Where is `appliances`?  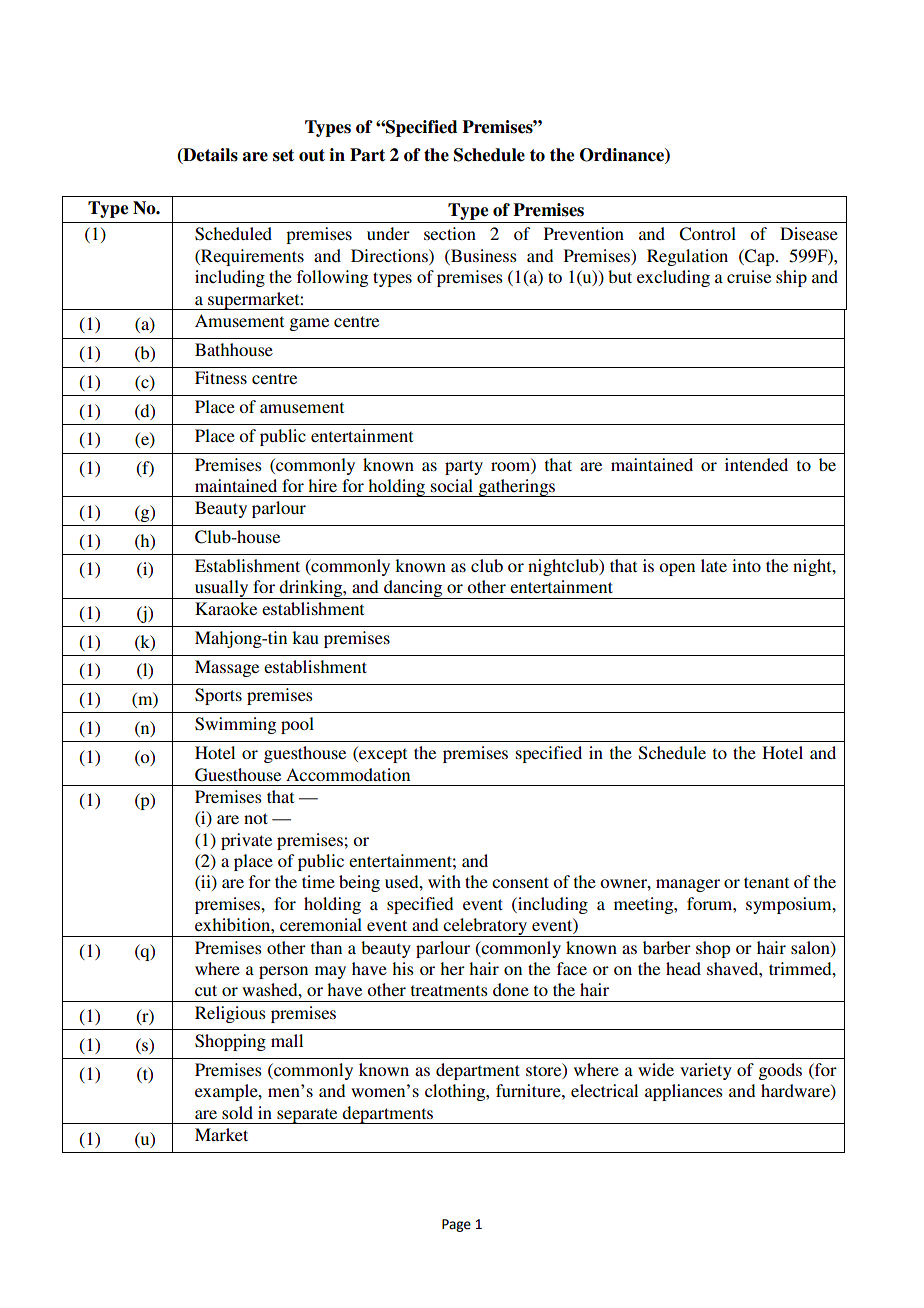 appliances is located at coordinates (684, 1092).
